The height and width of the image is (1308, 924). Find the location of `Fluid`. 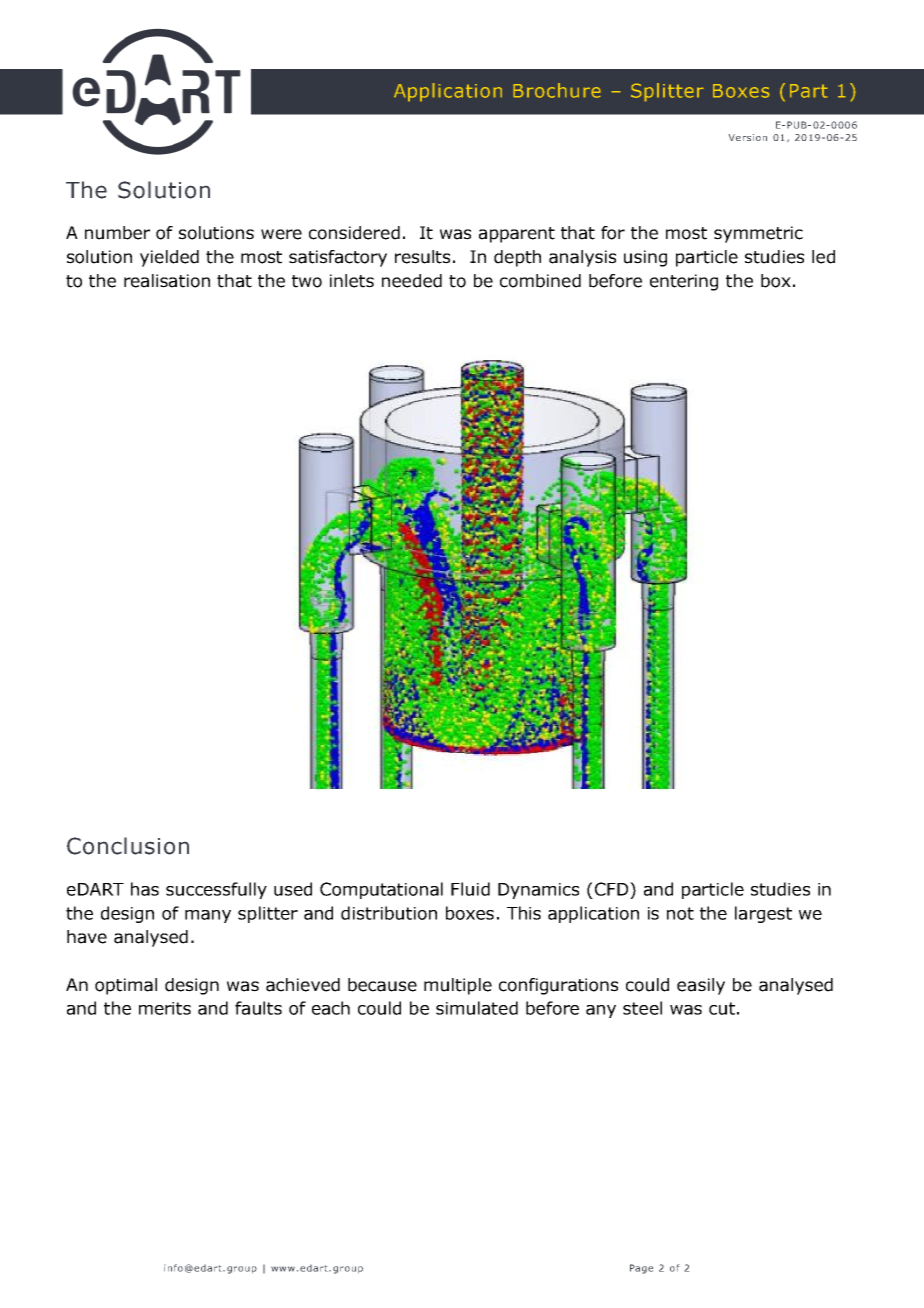

Fluid is located at coordinates (470, 889).
